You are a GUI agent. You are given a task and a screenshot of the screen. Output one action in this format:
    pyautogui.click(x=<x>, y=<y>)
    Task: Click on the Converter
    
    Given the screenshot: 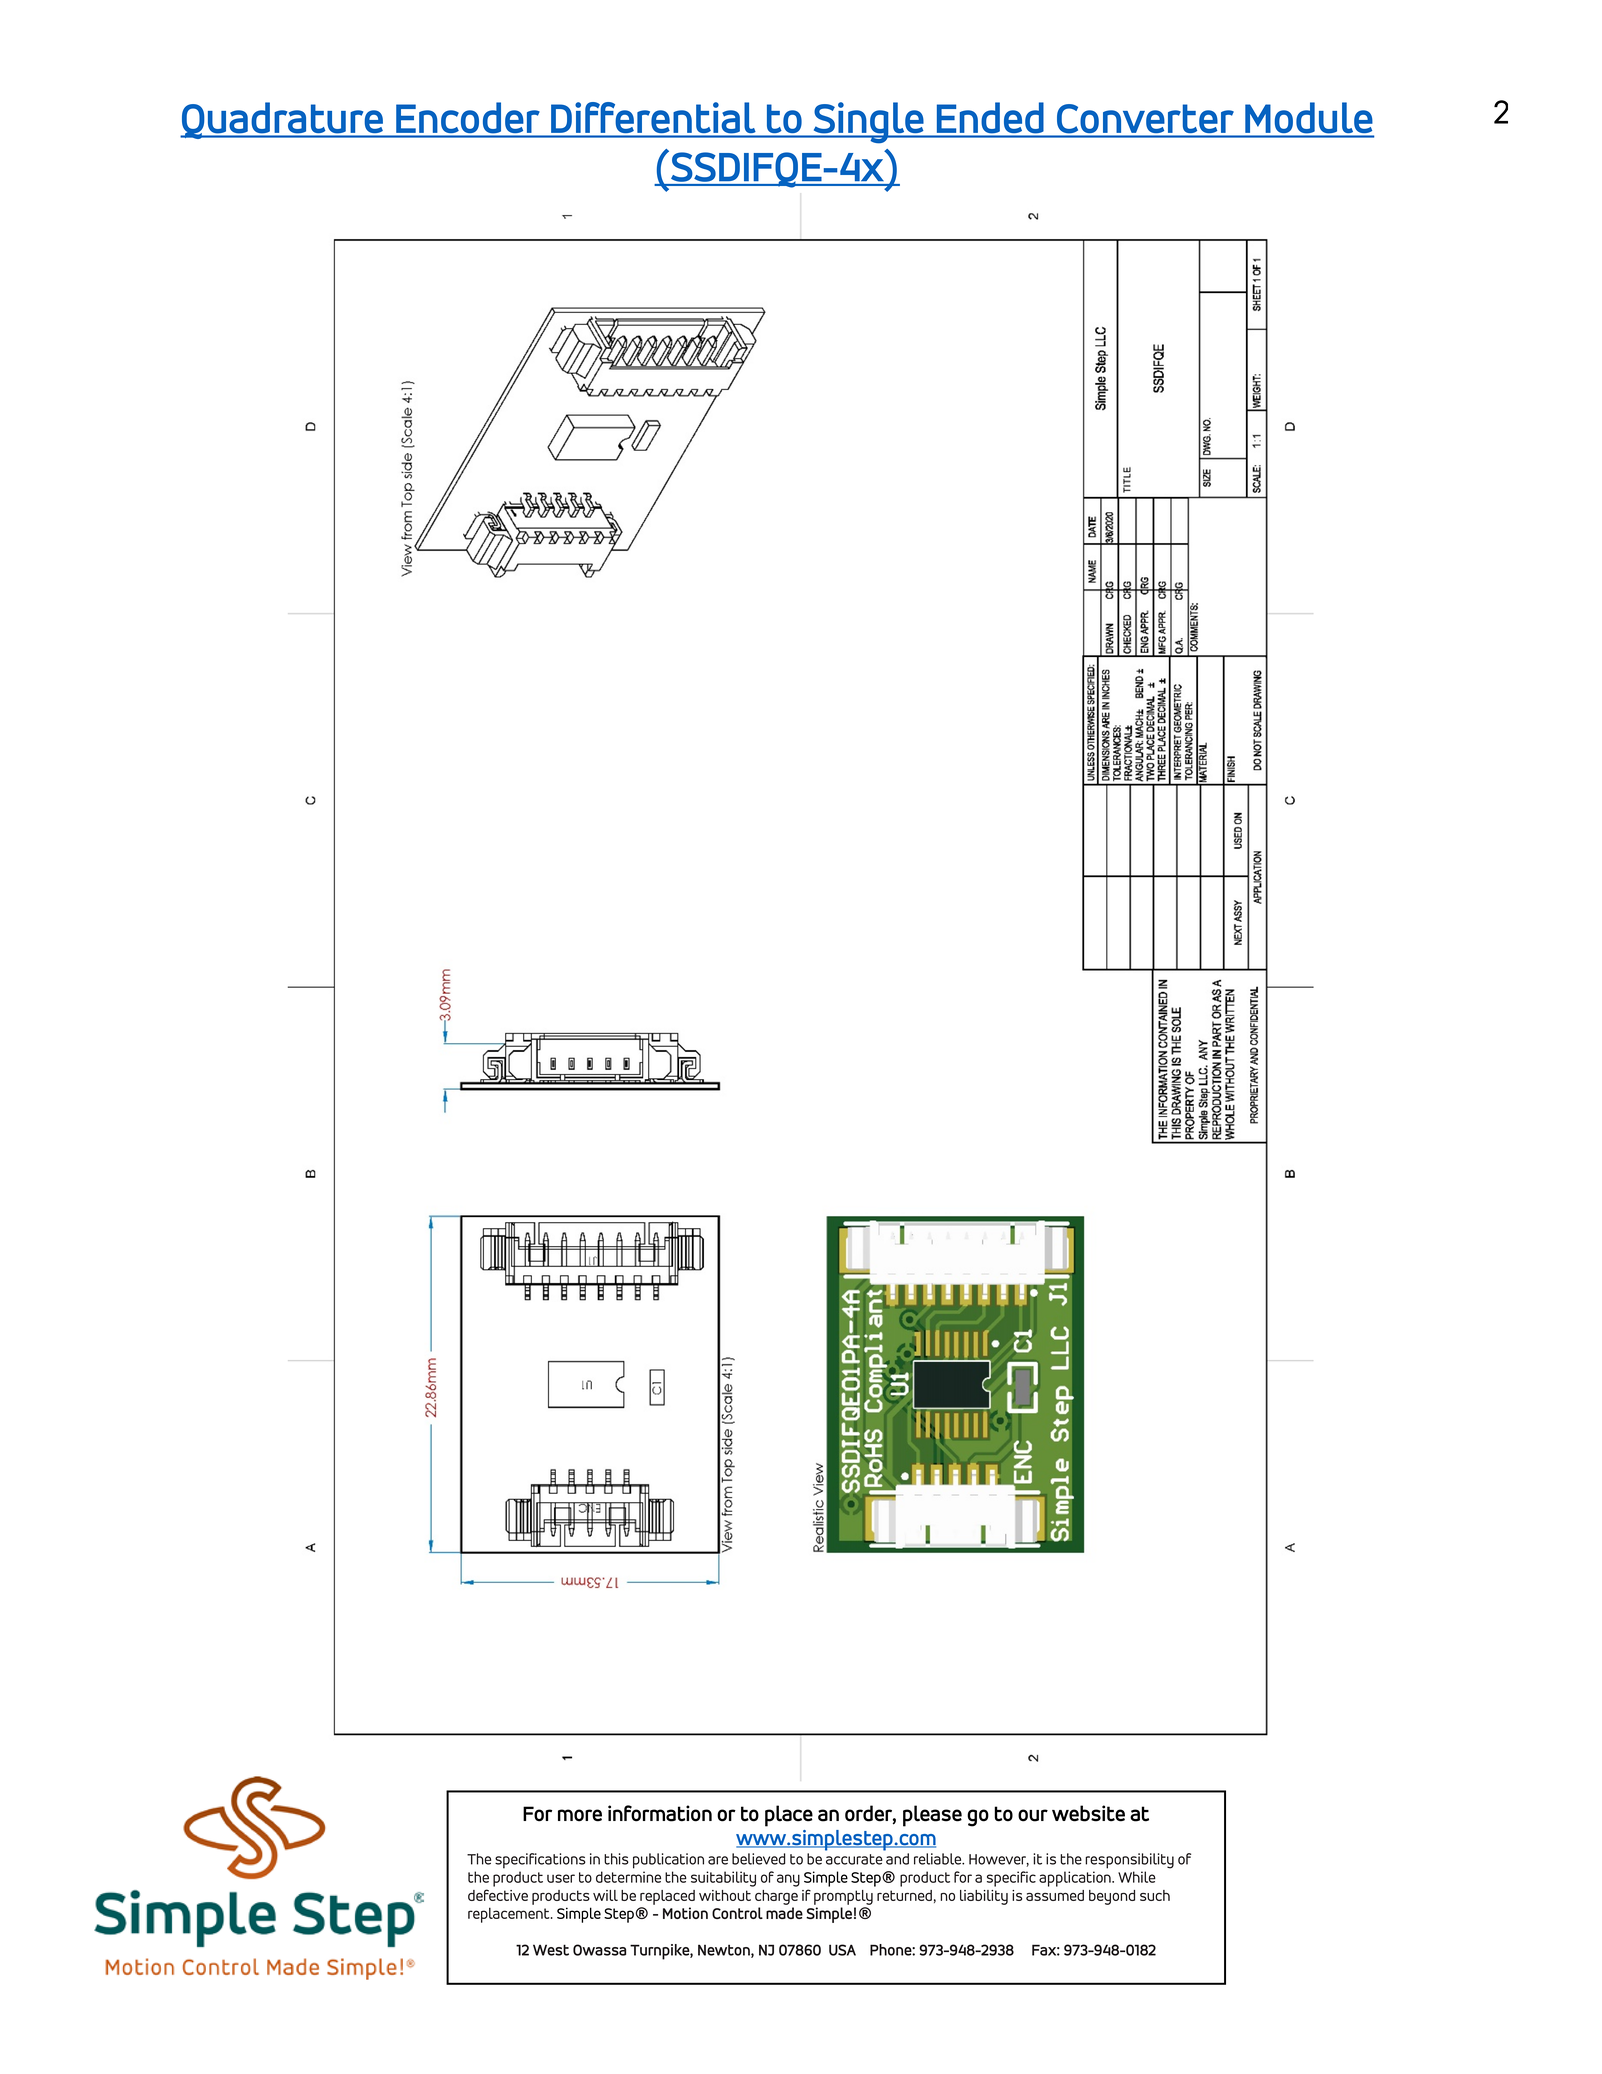 What is the action you would take?
    pyautogui.click(x=1145, y=118)
